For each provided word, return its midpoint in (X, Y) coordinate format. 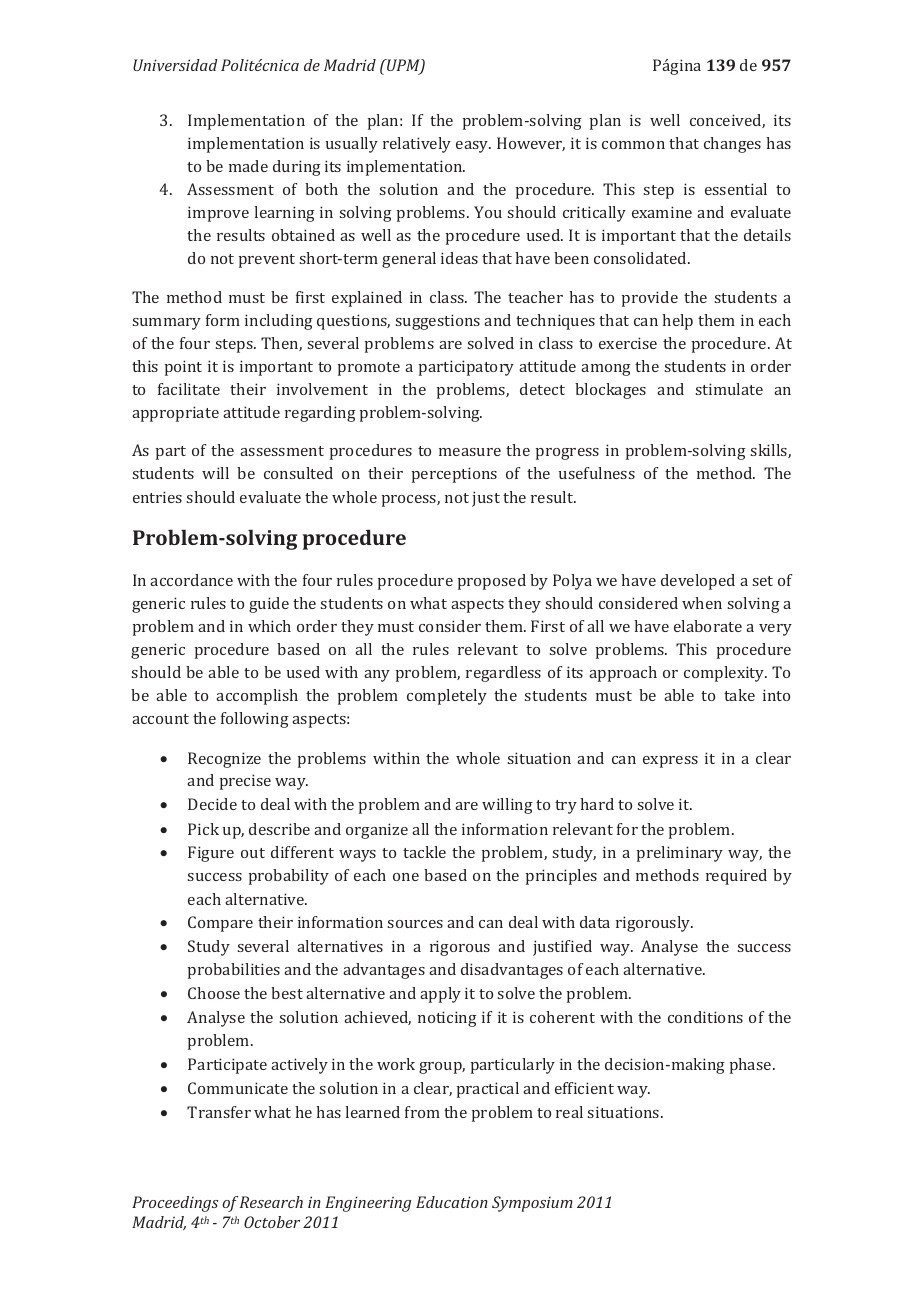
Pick (203, 829)
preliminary (680, 854)
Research (271, 1202)
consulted (298, 473)
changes (732, 145)
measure (470, 452)
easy (473, 147)
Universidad (175, 65)
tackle (424, 852)
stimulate (729, 389)
